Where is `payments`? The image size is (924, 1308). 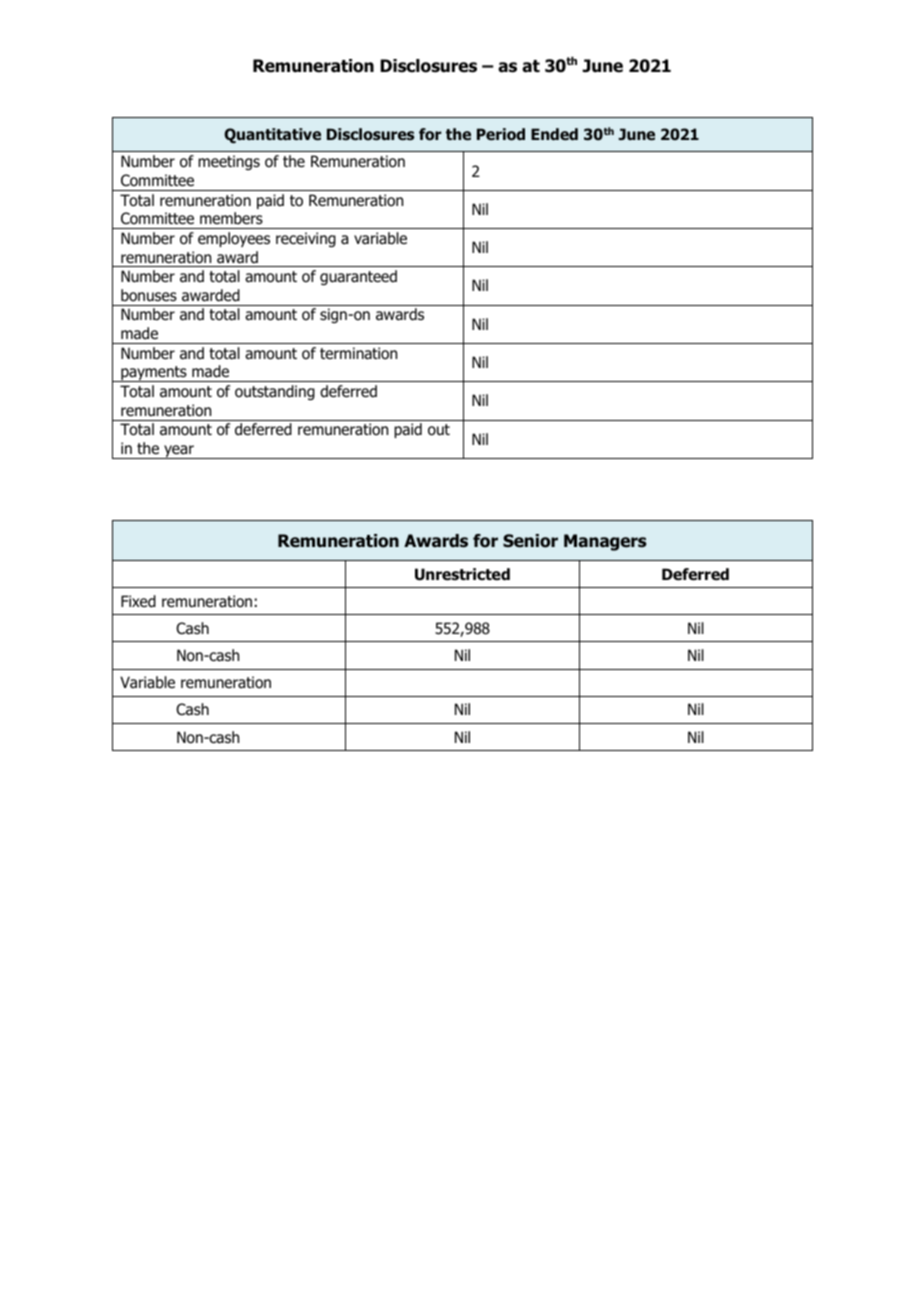
payments is located at coordinates (154, 374).
